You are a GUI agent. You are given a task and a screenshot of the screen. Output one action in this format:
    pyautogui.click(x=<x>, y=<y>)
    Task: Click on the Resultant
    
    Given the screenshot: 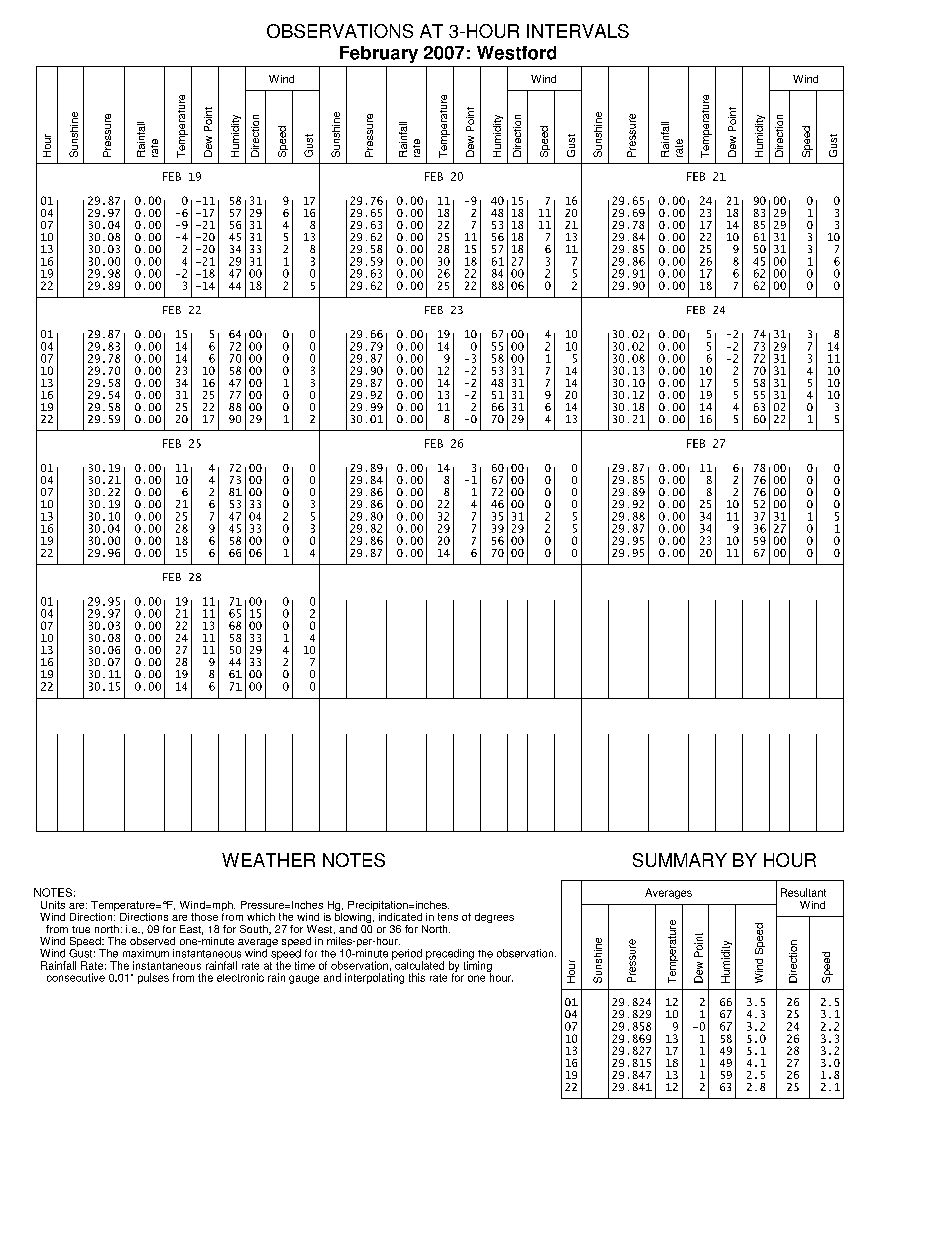 What is the action you would take?
    pyautogui.click(x=803, y=892)
